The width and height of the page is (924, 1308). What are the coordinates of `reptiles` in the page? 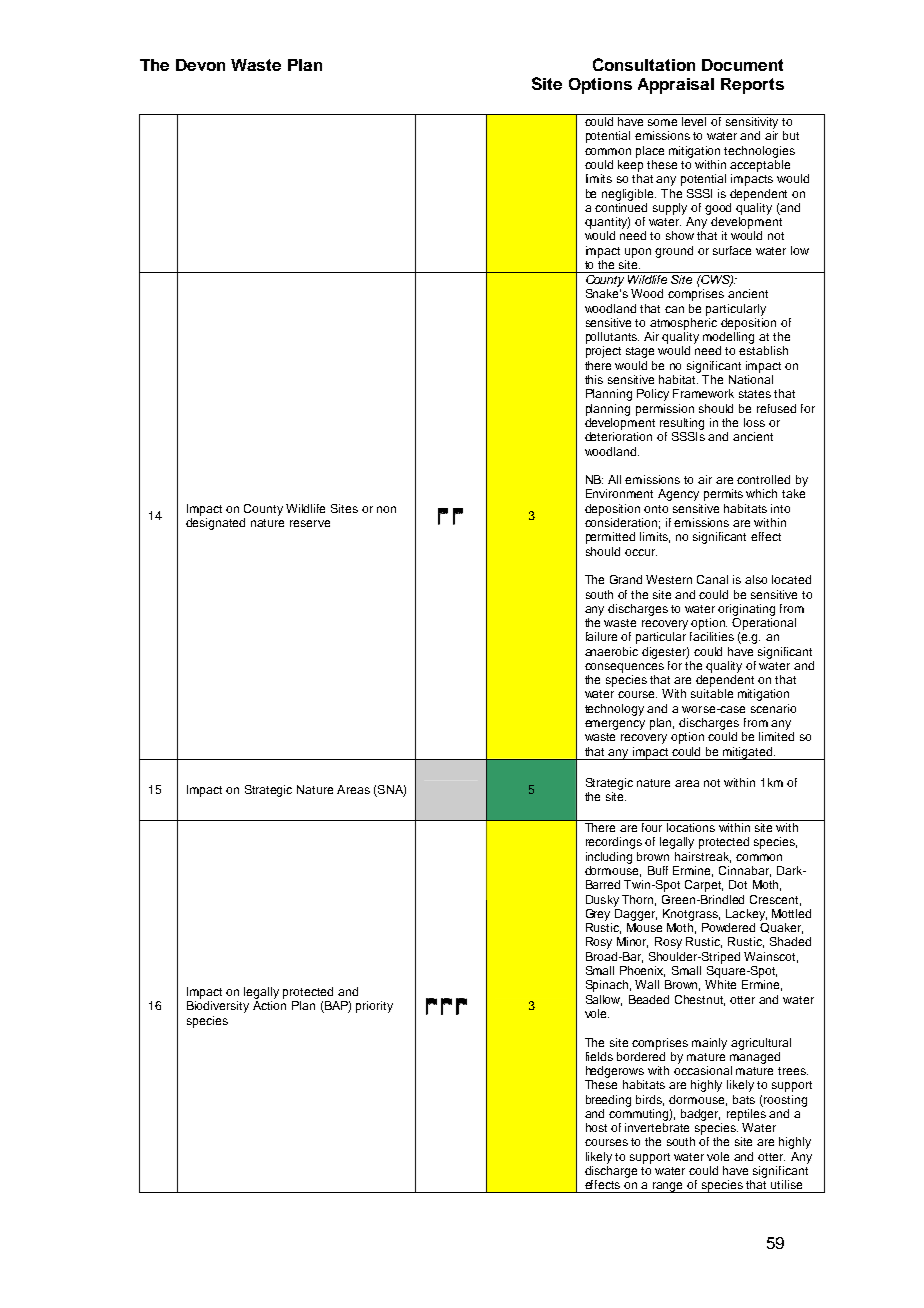 It's located at (746, 1113).
